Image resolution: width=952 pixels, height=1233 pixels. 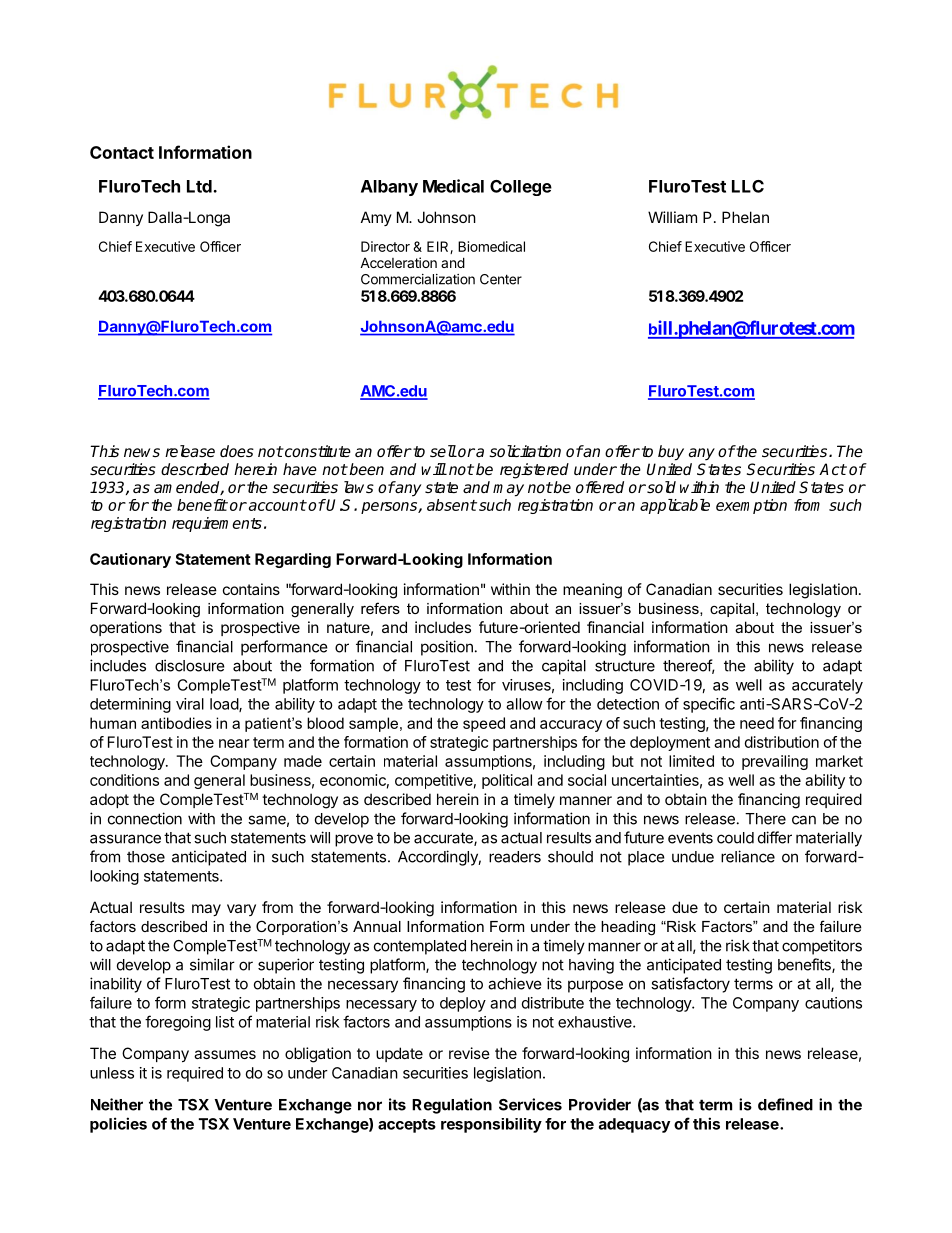 I want to click on specific, so click(x=709, y=705).
